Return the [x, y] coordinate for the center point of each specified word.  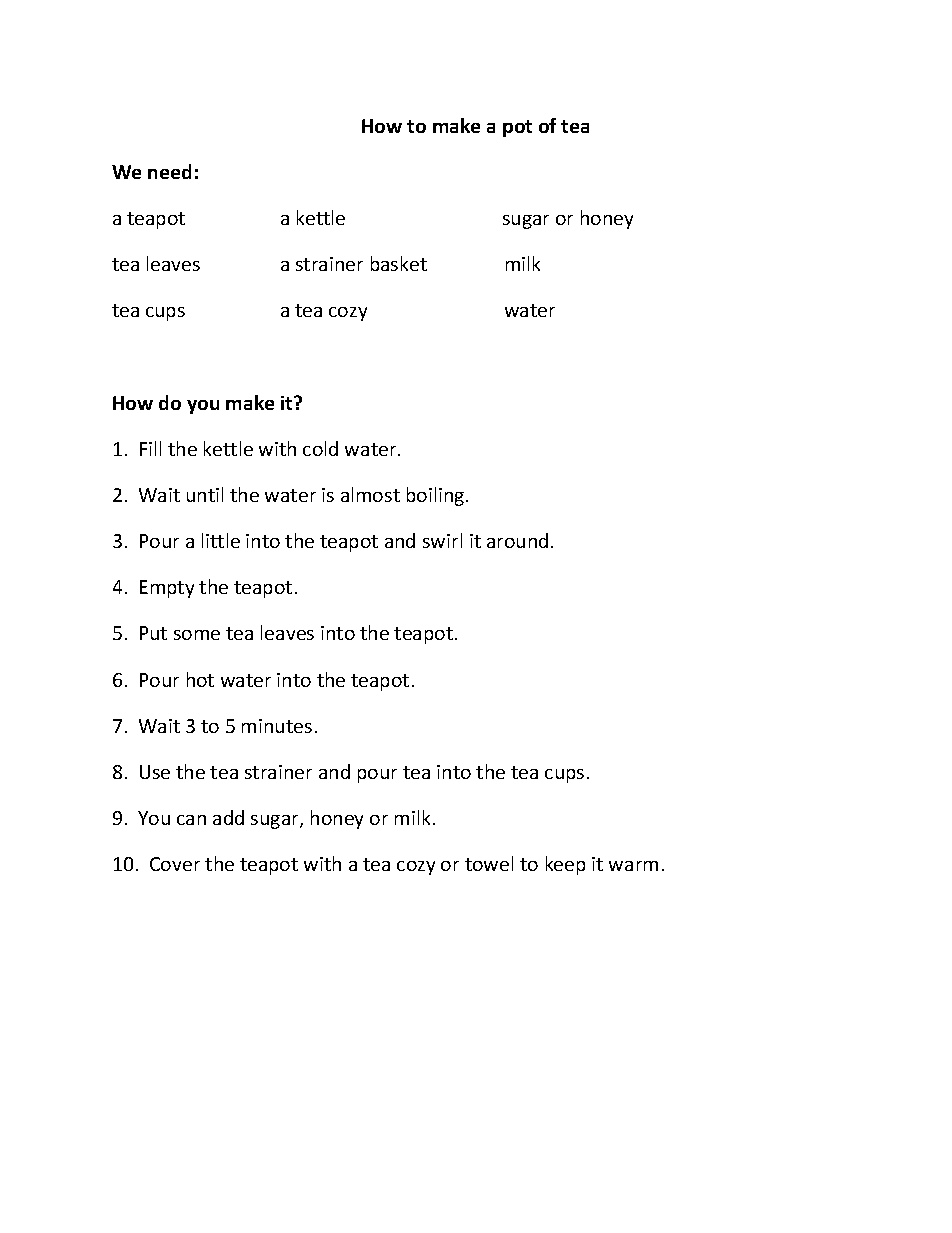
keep [565, 865]
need [169, 171]
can [191, 820]
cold [320, 448]
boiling [437, 496]
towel [489, 863]
